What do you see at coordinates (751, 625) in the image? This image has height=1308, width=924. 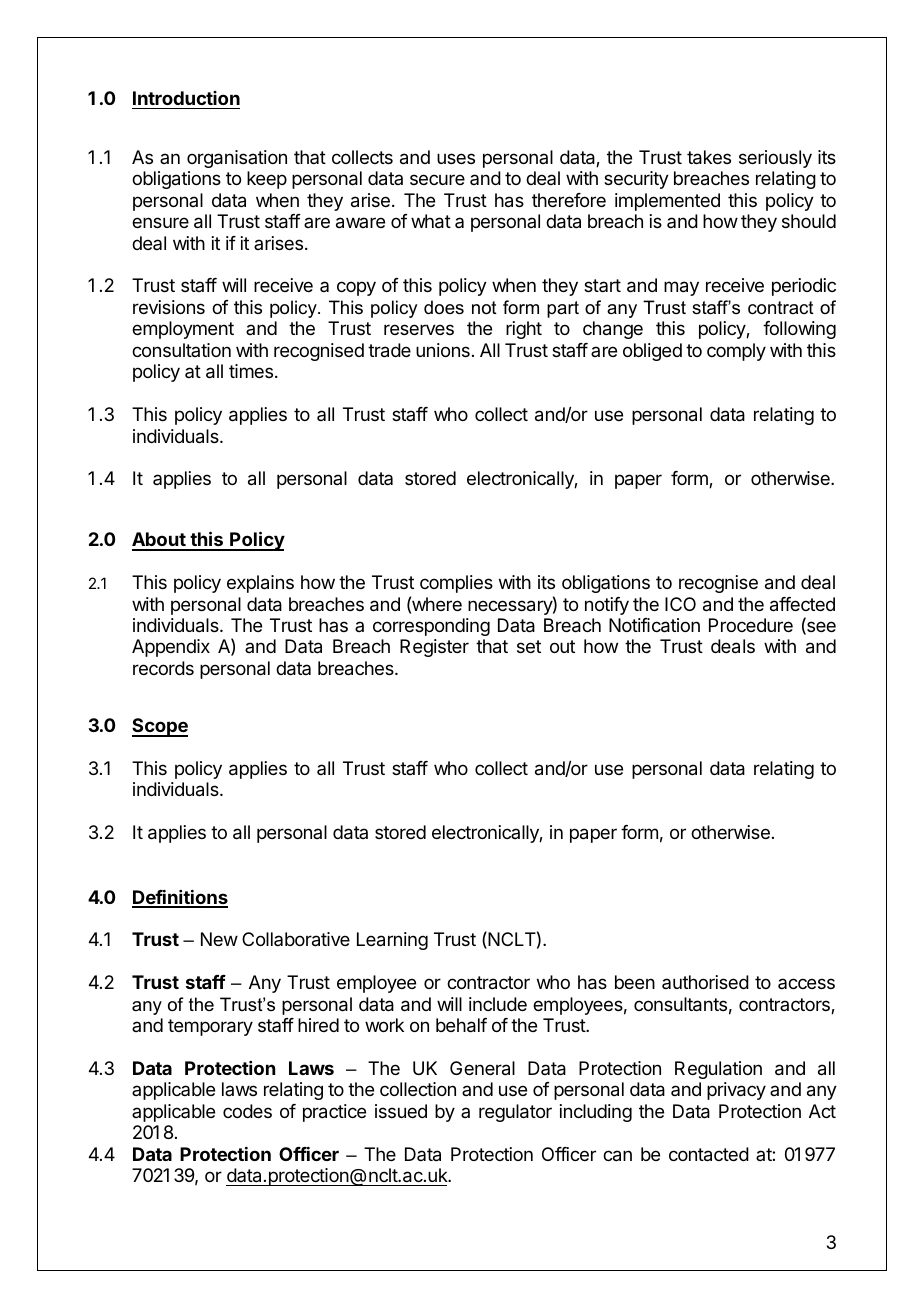 I see `Procedure` at bounding box center [751, 625].
